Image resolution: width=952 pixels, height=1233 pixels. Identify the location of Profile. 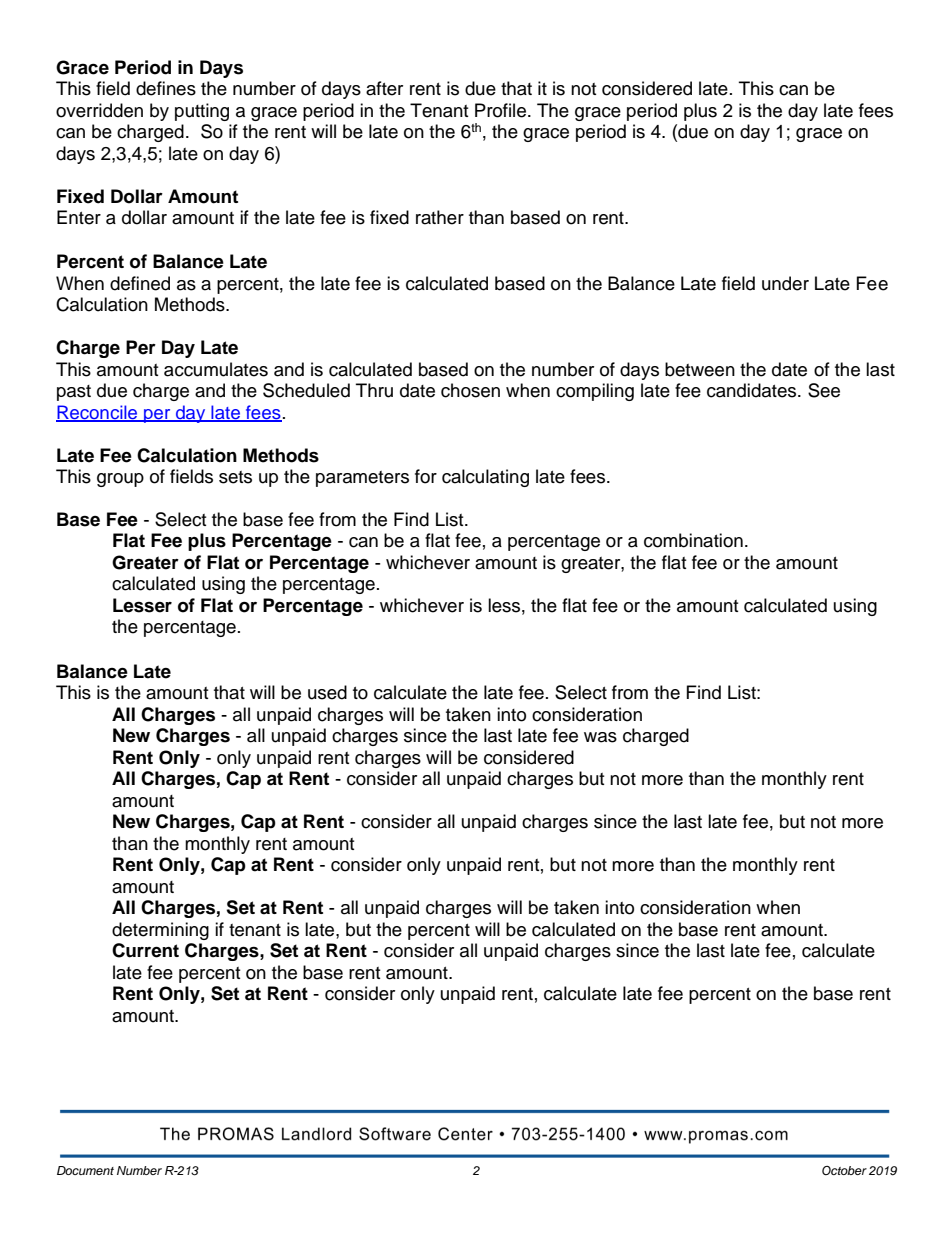
(502, 110).
